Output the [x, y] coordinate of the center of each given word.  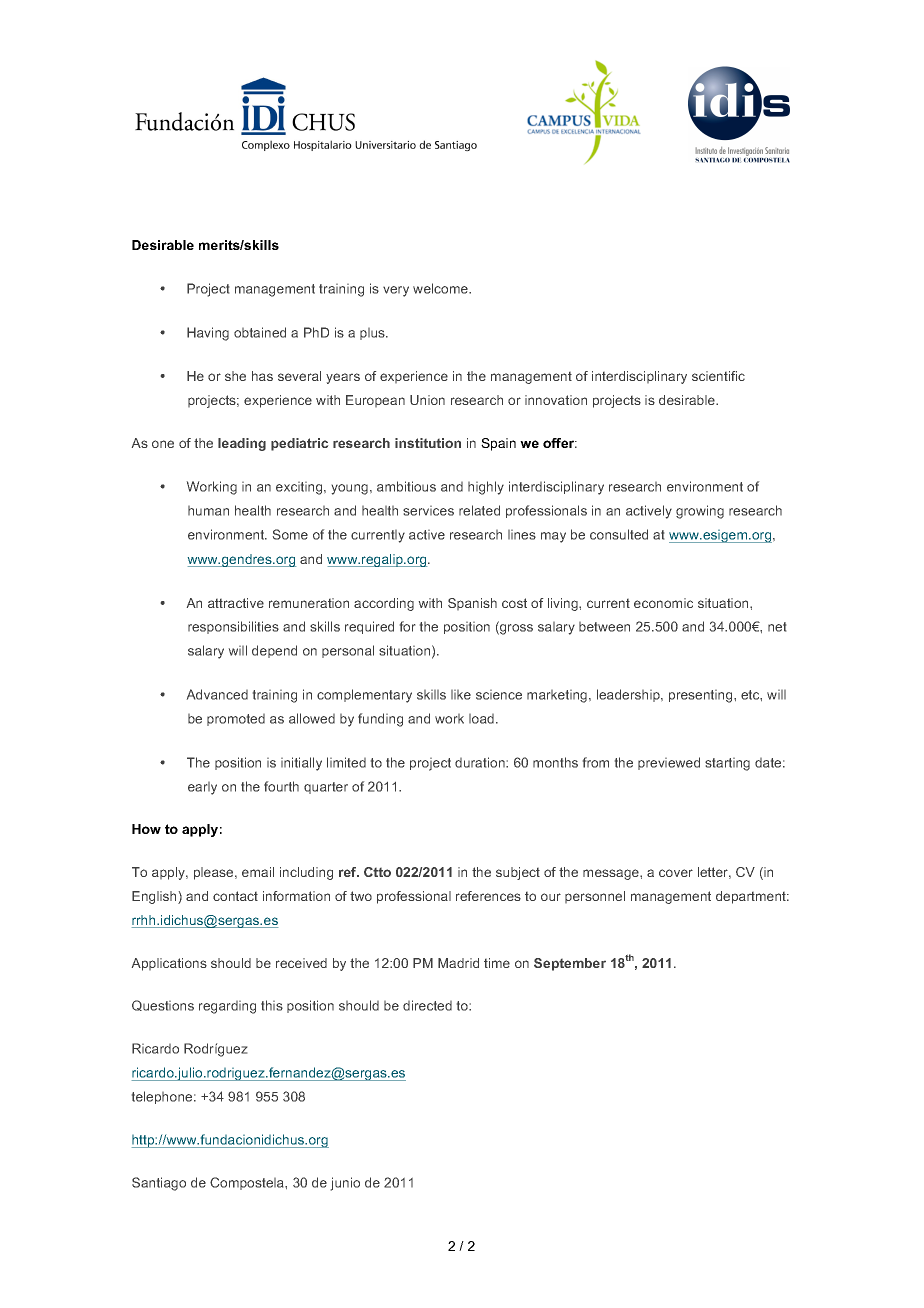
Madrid [458, 963]
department [752, 897]
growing [700, 512]
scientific [718, 376]
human [208, 511]
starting [727, 764]
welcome [441, 288]
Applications [169, 964]
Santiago [159, 1184]
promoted [236, 720]
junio [345, 1184]
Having [208, 334]
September [570, 964]
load [483, 719]
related [479, 510]
